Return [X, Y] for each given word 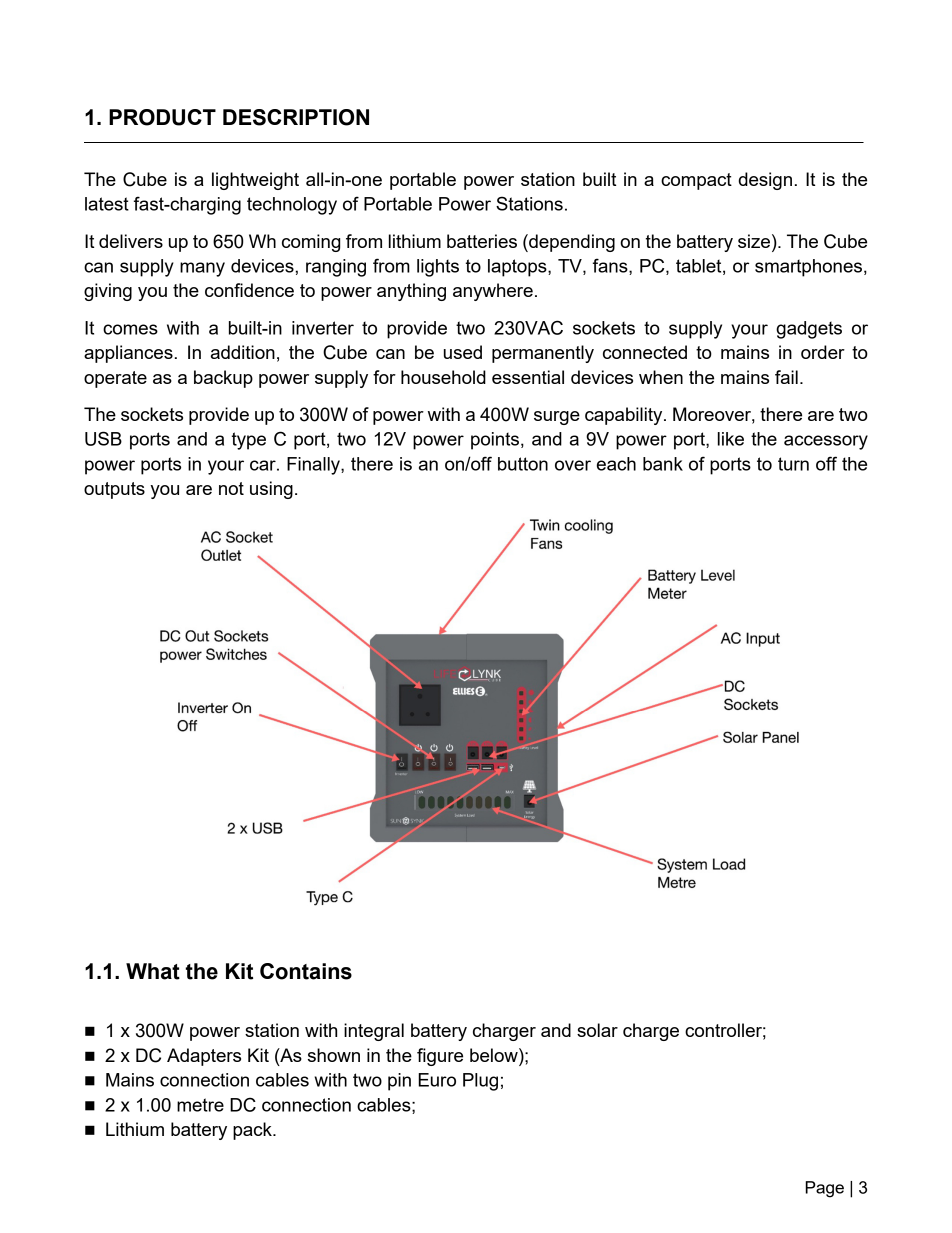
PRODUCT [162, 117]
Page [824, 1189]
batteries [482, 241]
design [765, 181]
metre [200, 1105]
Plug [480, 1082]
